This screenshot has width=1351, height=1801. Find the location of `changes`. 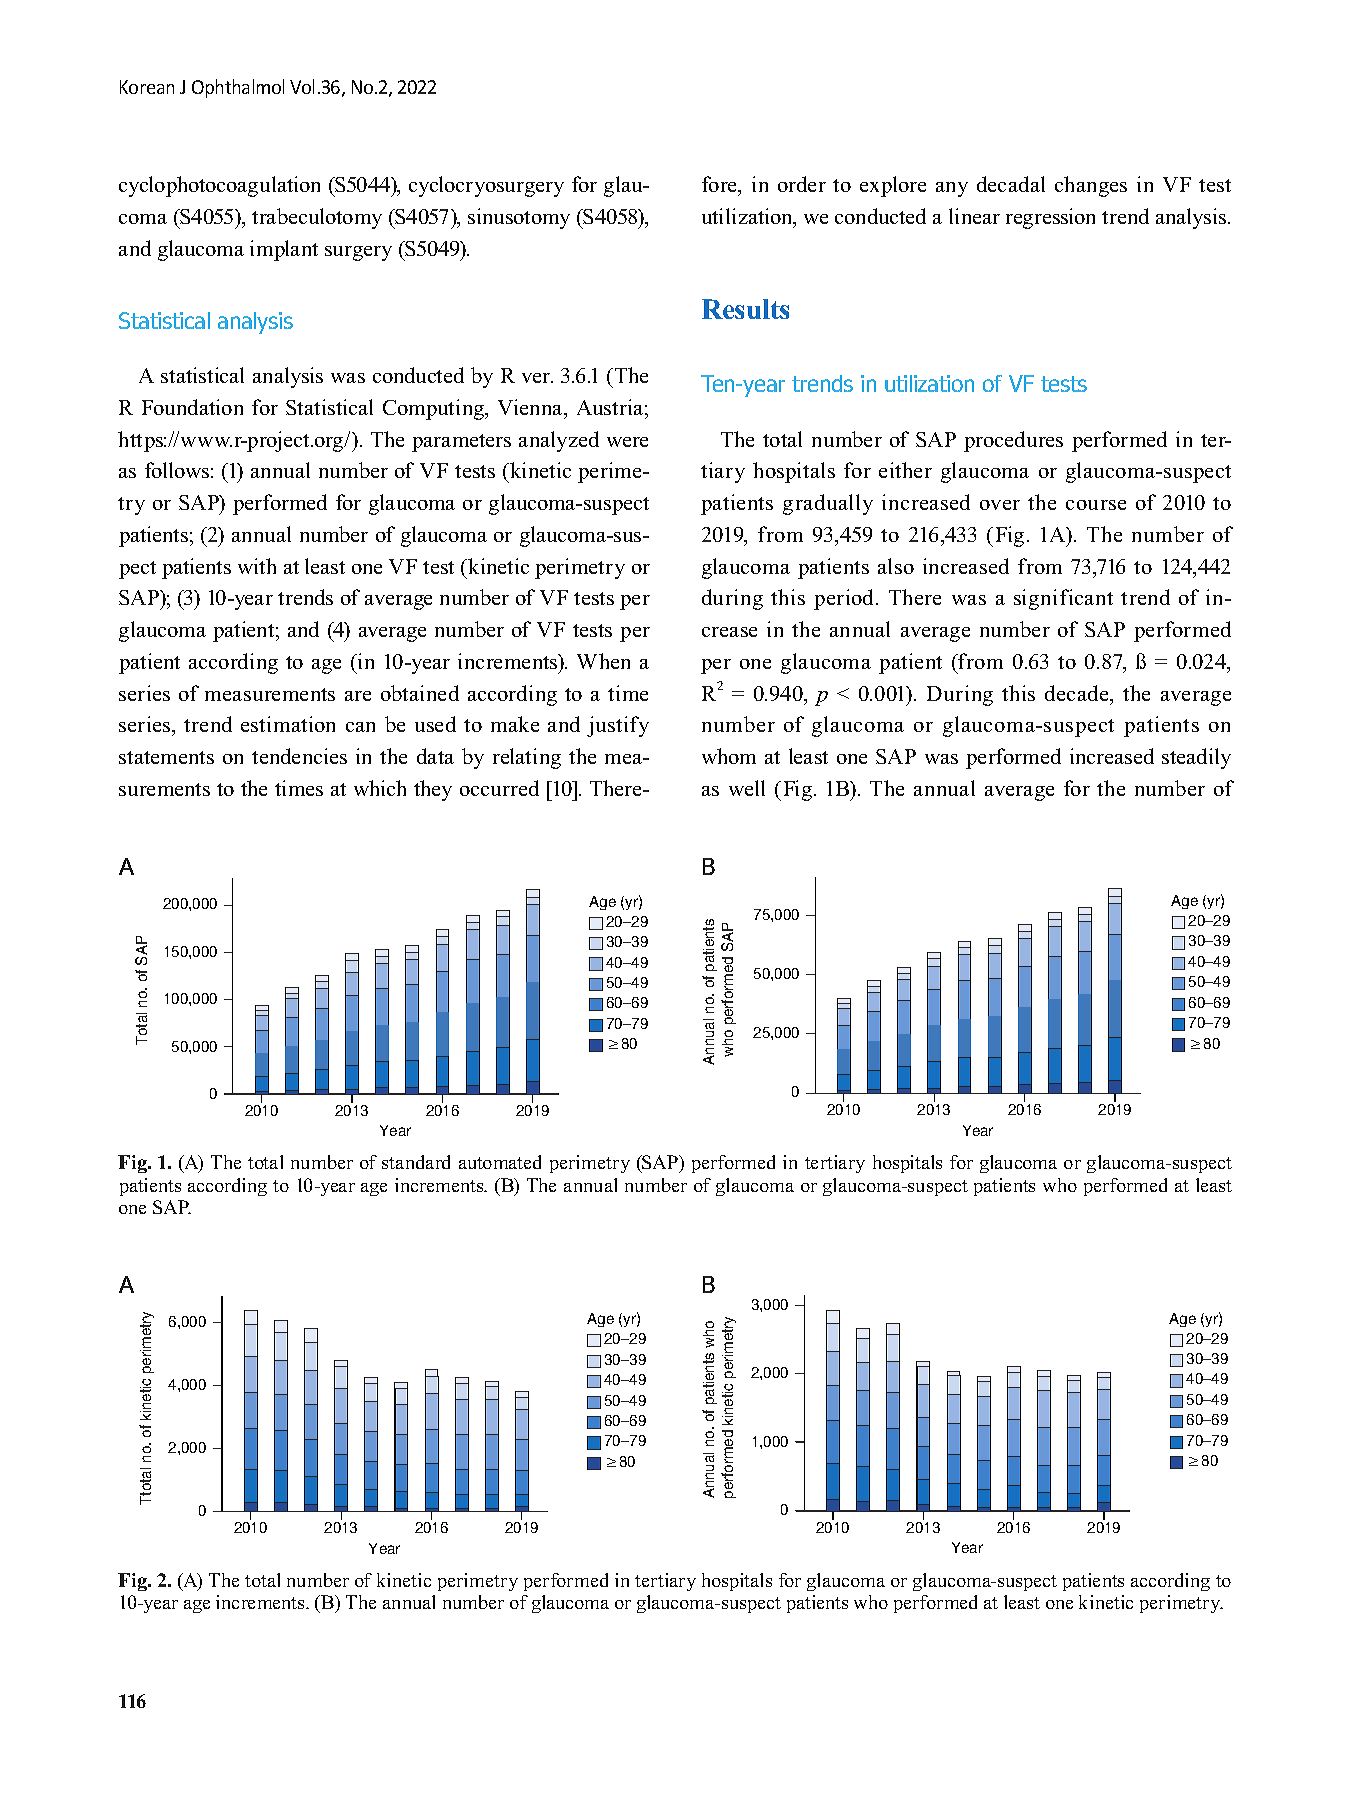

changes is located at coordinates (1091, 186).
